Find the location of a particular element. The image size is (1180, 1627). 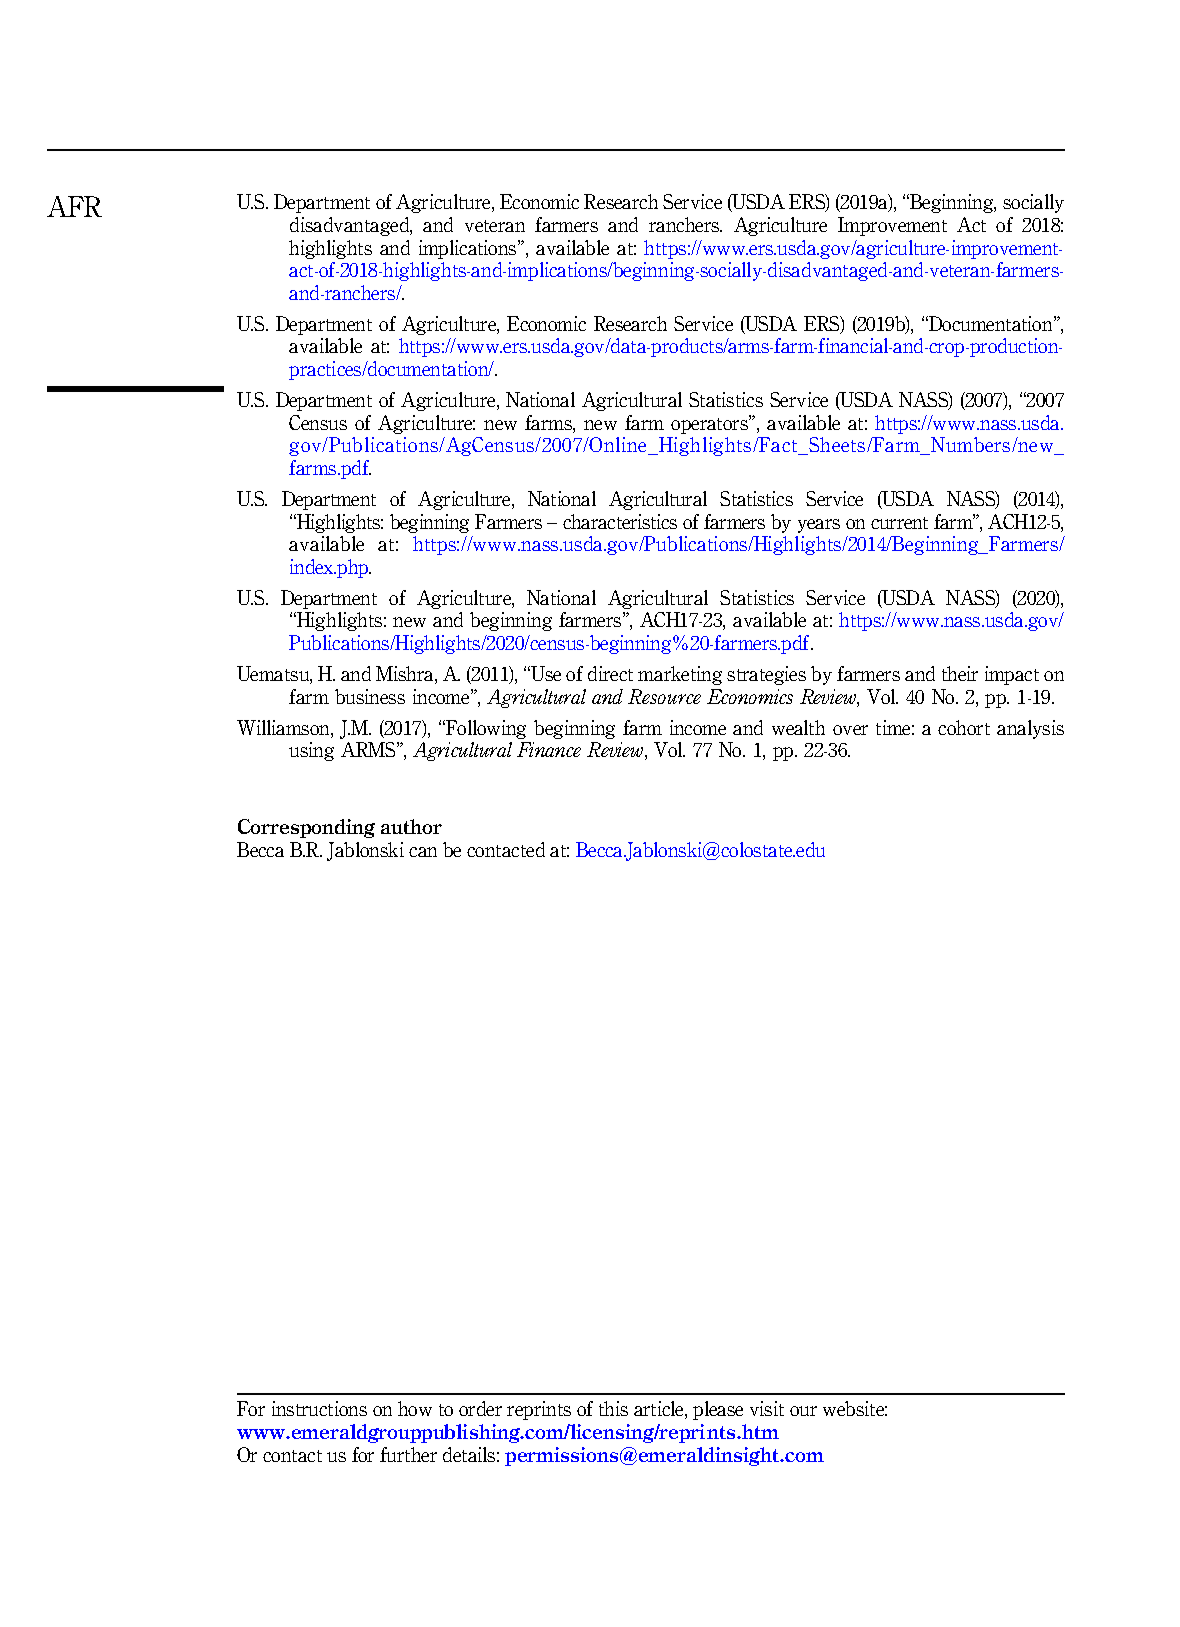

characteristics is located at coordinates (620, 521).
